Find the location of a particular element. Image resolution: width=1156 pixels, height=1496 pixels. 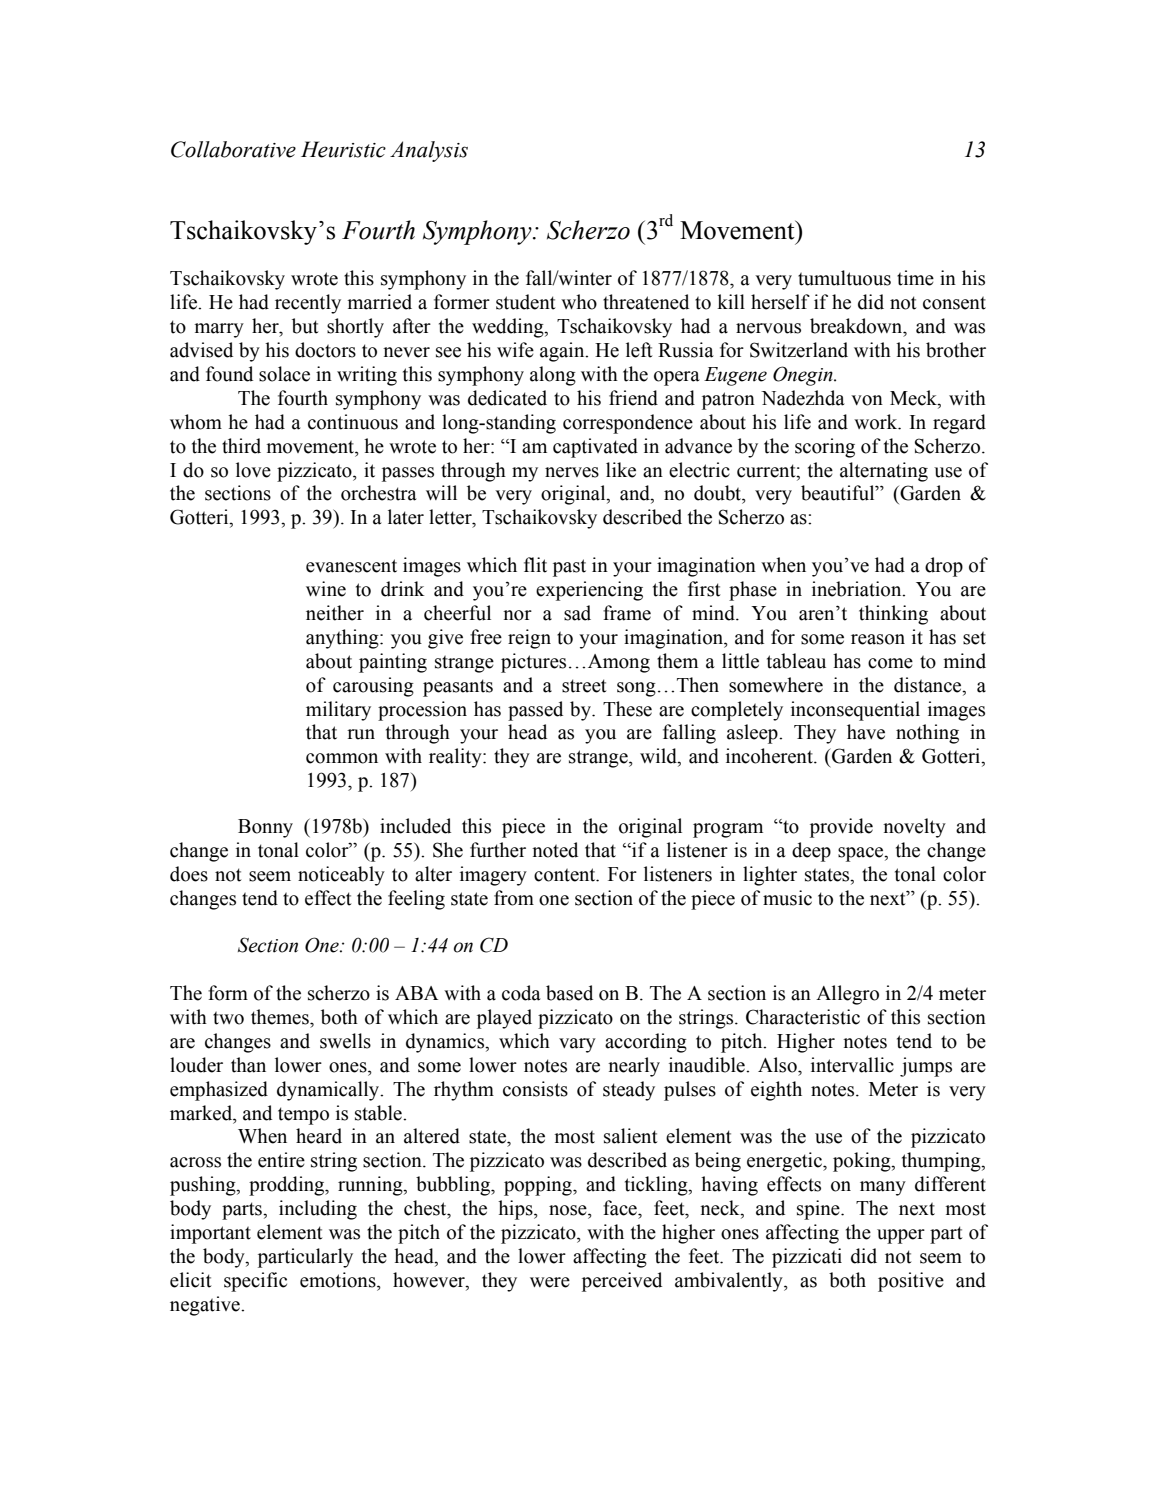

passed is located at coordinates (535, 711).
